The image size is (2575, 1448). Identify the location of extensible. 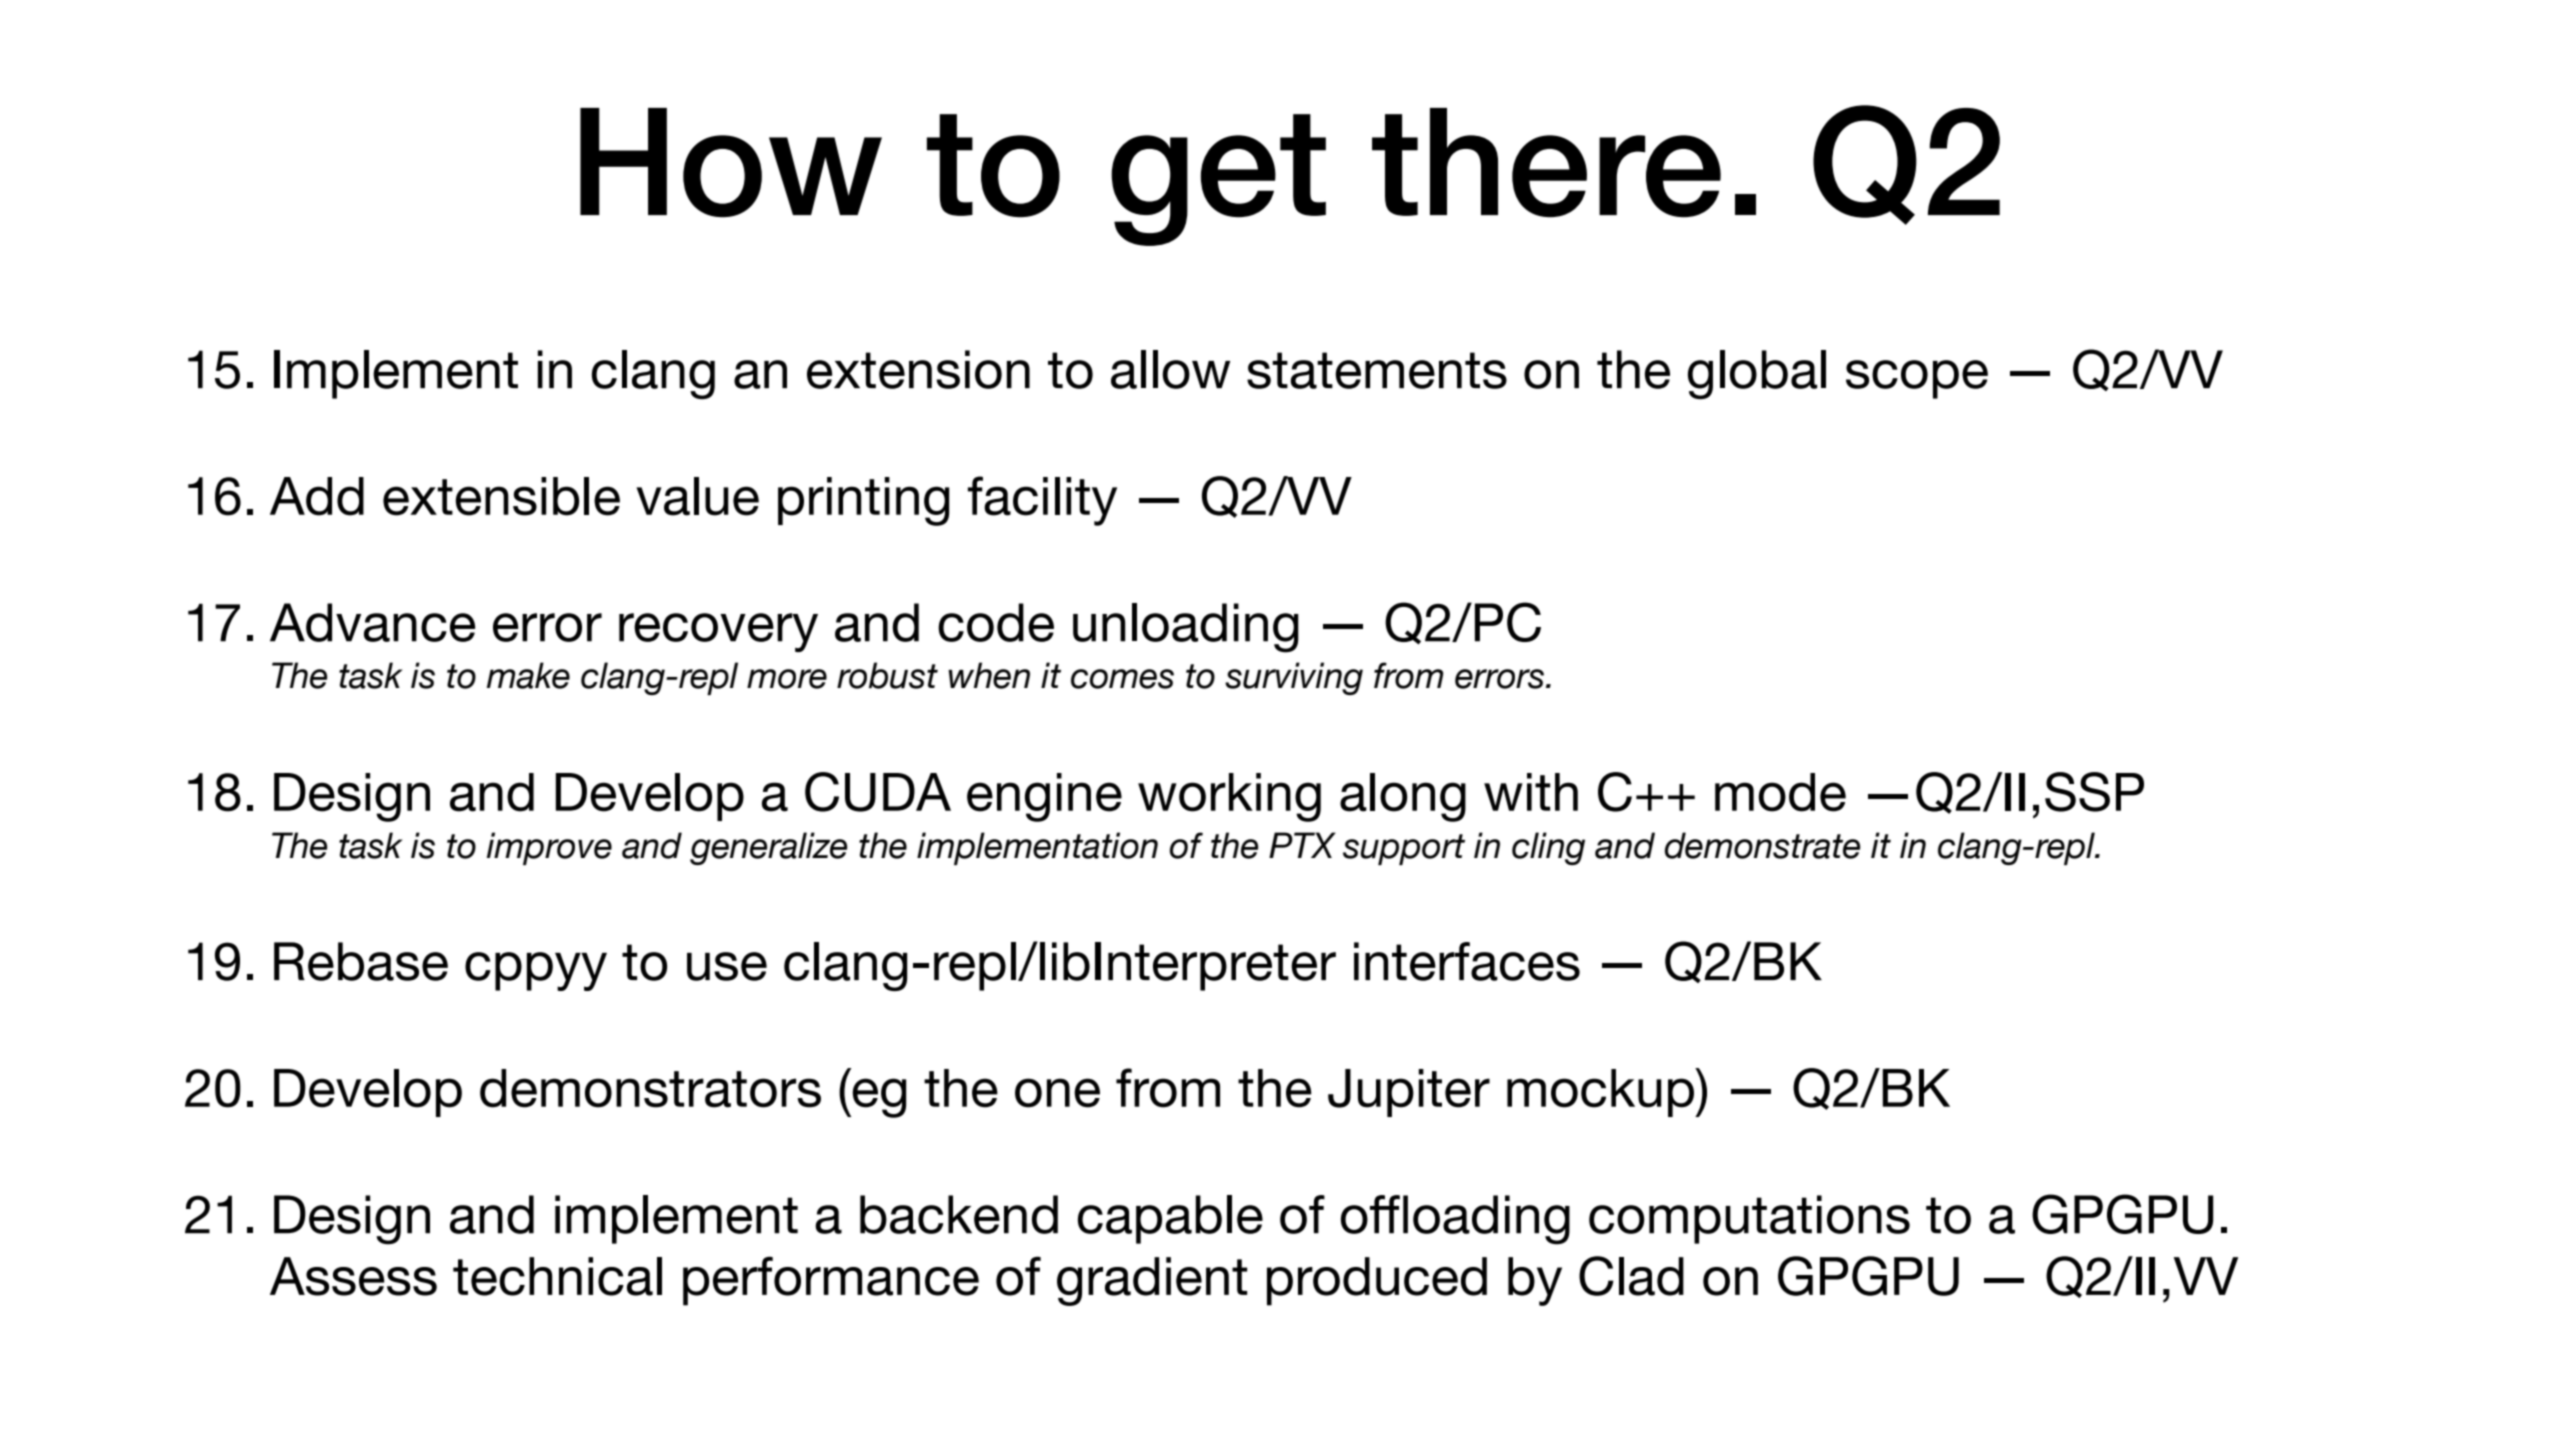
(501, 496).
